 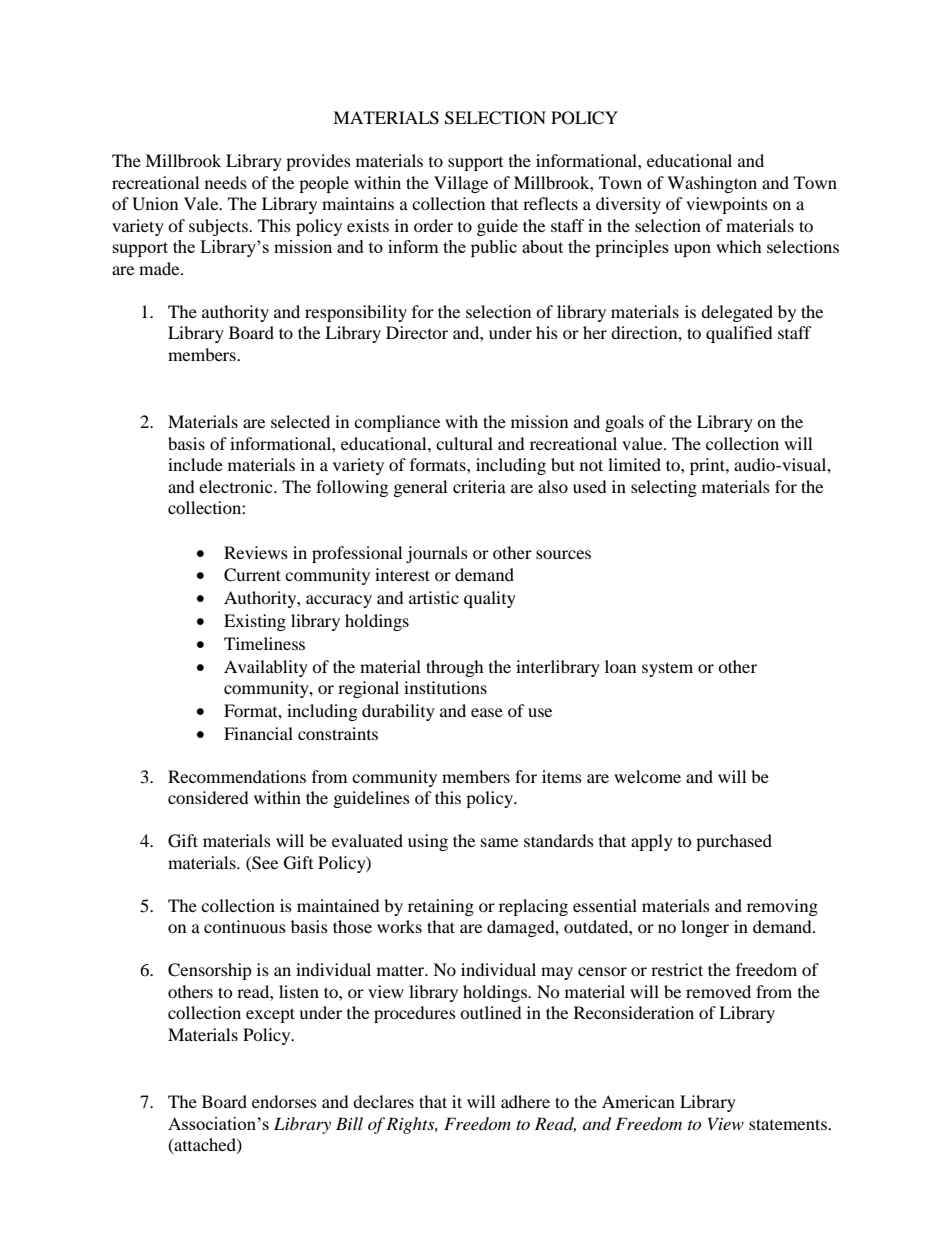 I want to click on electronic, so click(x=237, y=486).
